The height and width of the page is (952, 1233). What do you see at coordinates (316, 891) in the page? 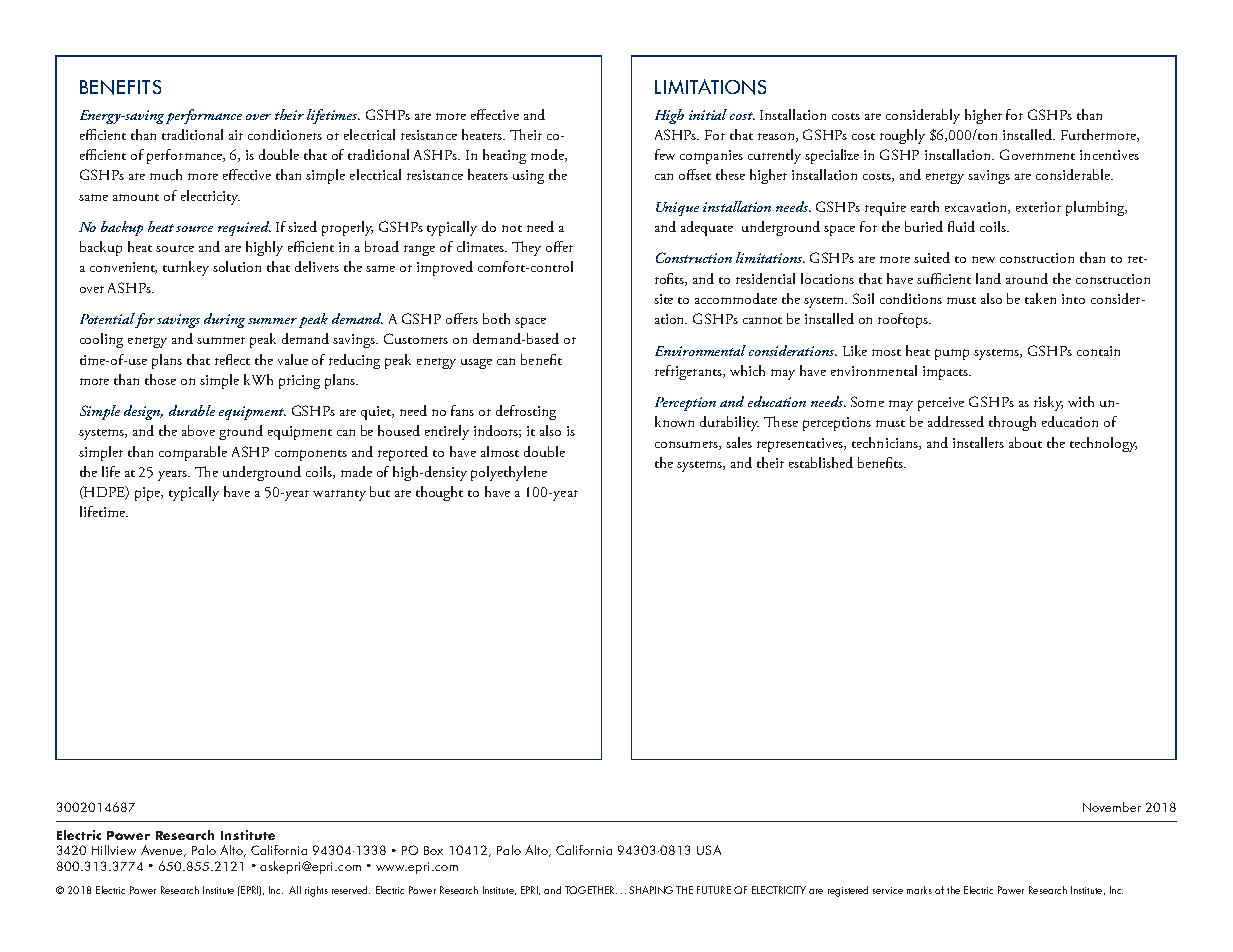
I see `rights` at bounding box center [316, 891].
